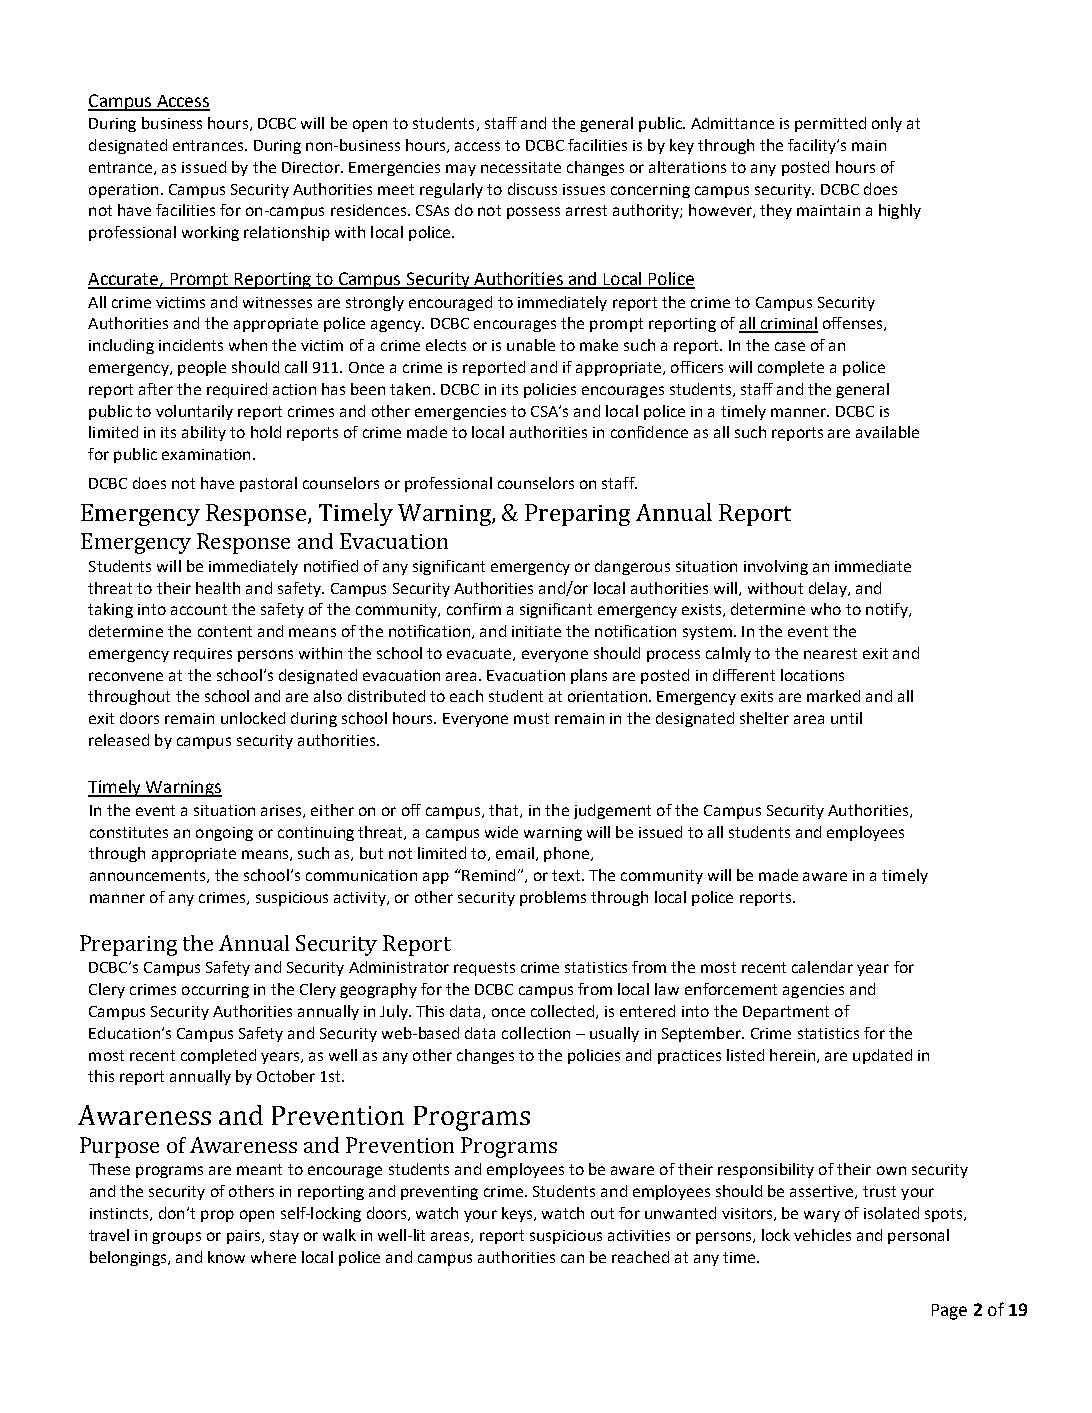 The height and width of the image is (1413, 1092). What do you see at coordinates (521, 167) in the image?
I see `necessitate` at bounding box center [521, 167].
